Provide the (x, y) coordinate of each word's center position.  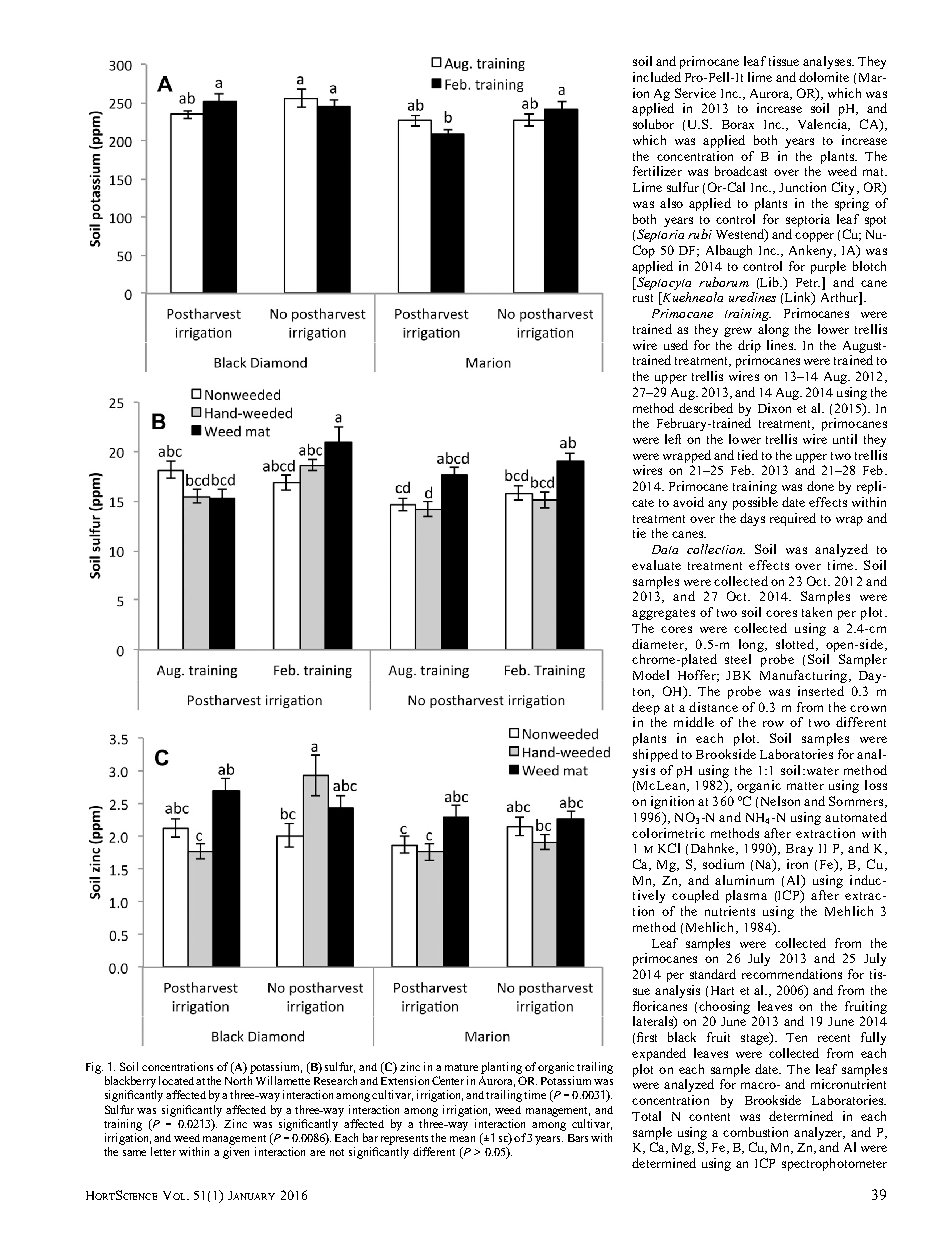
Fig (94, 1068)
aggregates (663, 614)
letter (163, 1151)
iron (797, 864)
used (676, 345)
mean (462, 1139)
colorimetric (668, 833)
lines (781, 345)
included (657, 77)
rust (643, 298)
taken (817, 612)
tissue (784, 61)
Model (651, 675)
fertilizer (657, 171)
